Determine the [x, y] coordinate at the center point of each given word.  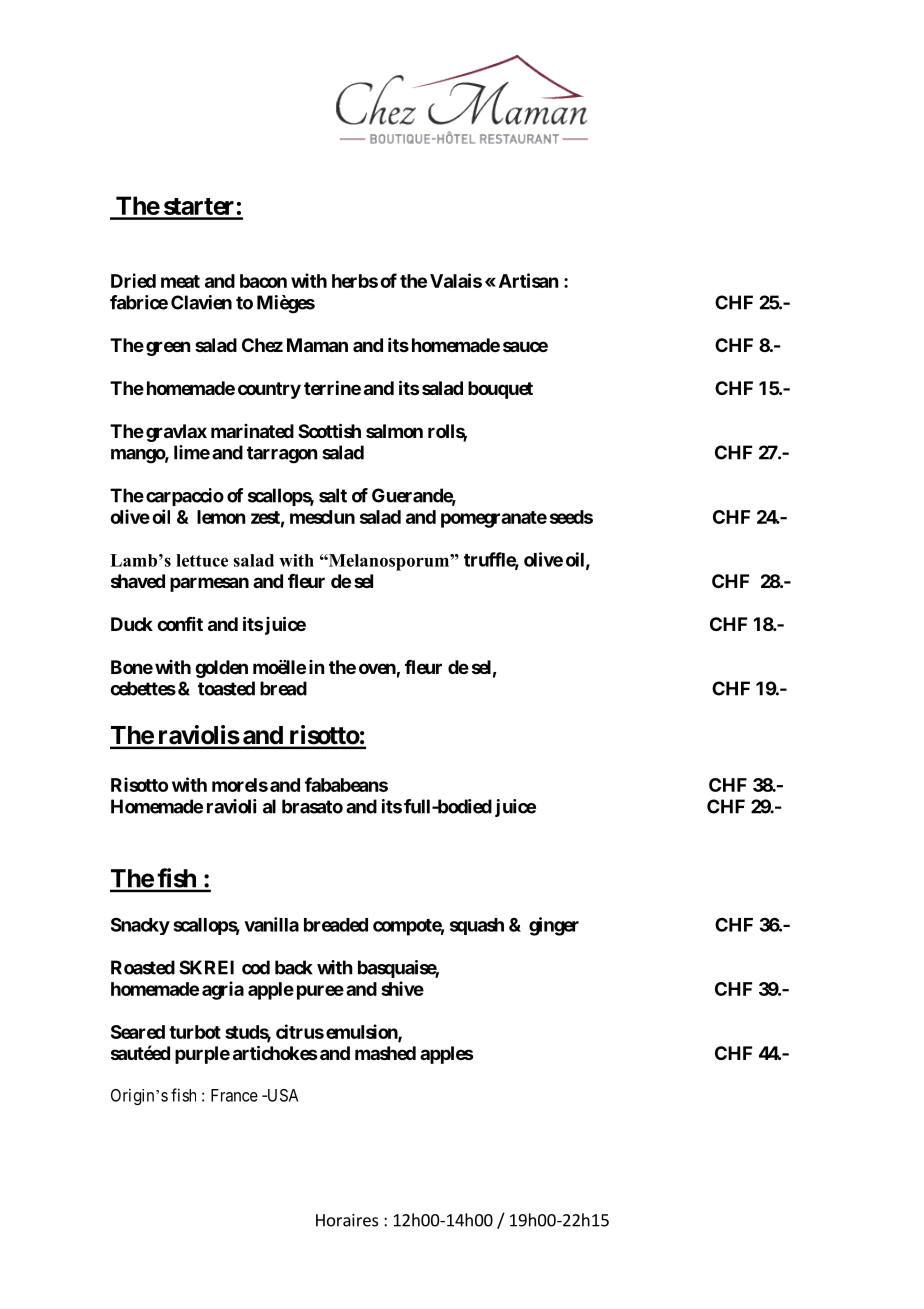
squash [477, 926]
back [294, 967]
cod [256, 967]
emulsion [362, 1032]
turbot [195, 1032]
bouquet [500, 390]
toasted [226, 688]
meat [180, 281]
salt [333, 495]
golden [221, 669]
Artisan [528, 280]
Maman [317, 345]
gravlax [176, 433]
